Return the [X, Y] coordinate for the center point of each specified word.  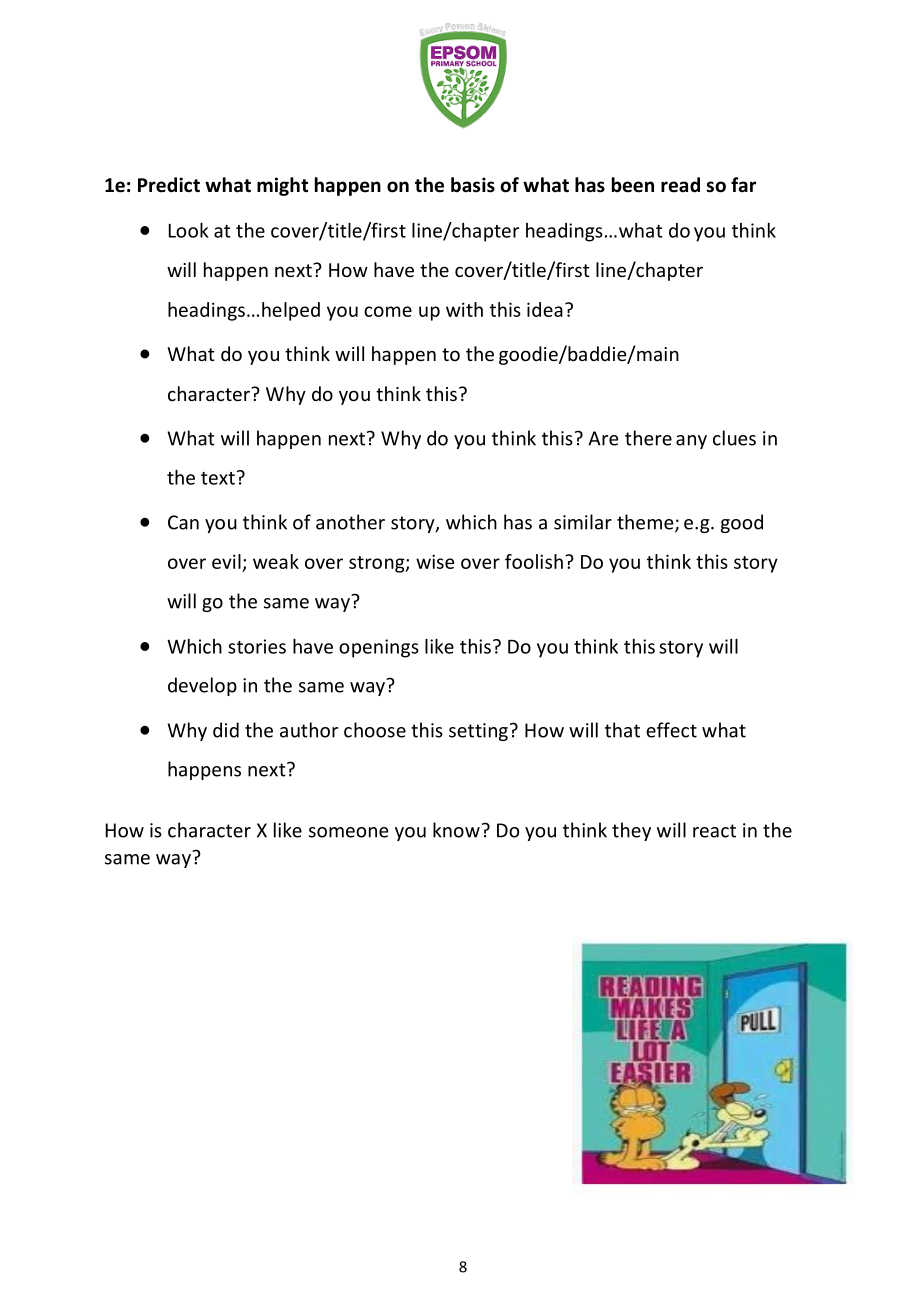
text [218, 478]
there [648, 438]
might [282, 186]
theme [646, 523]
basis [473, 185]
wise [435, 561]
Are [603, 438]
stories [257, 646]
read [680, 185]
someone [348, 832]
